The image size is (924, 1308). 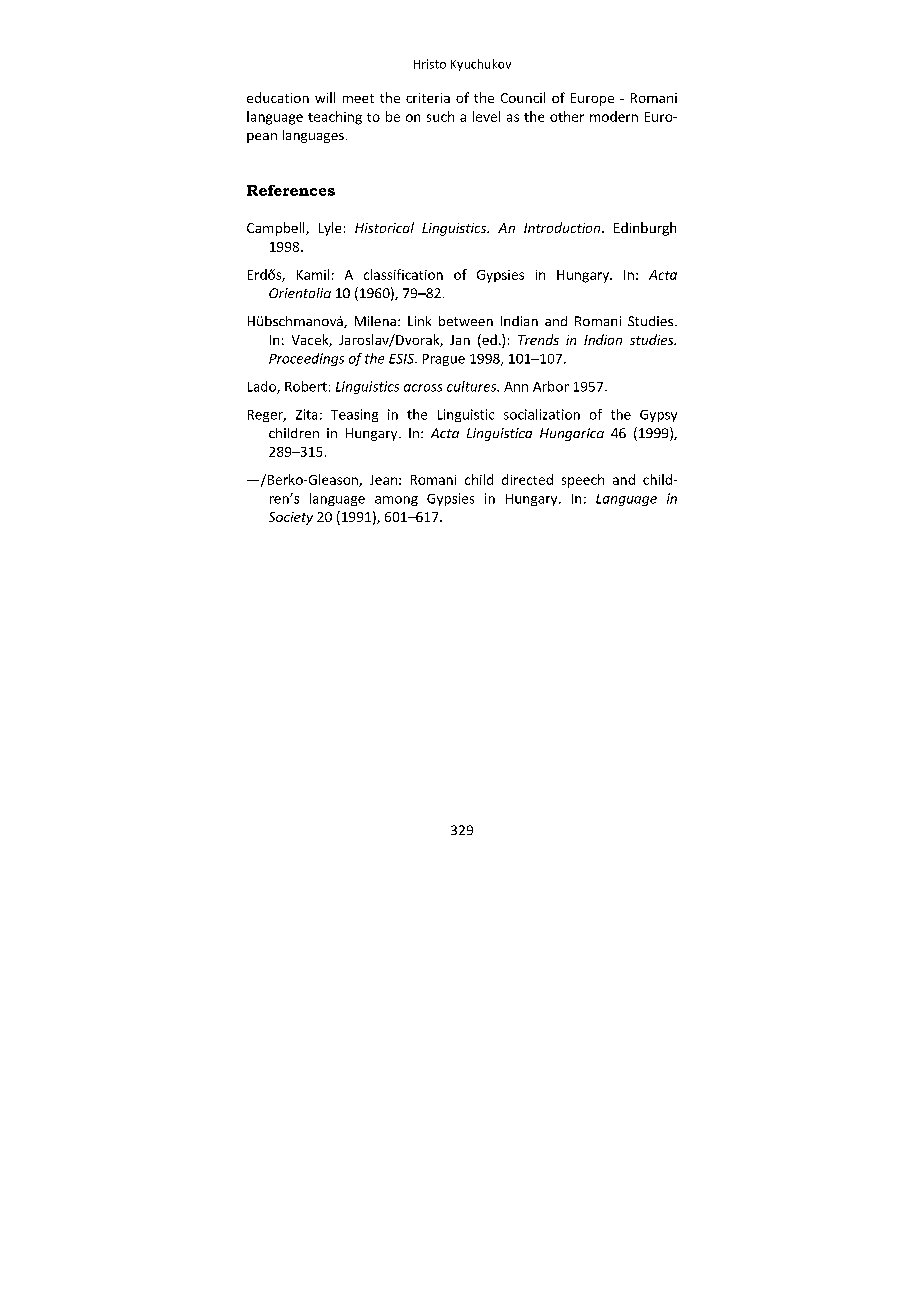 I want to click on modern, so click(x=614, y=116).
